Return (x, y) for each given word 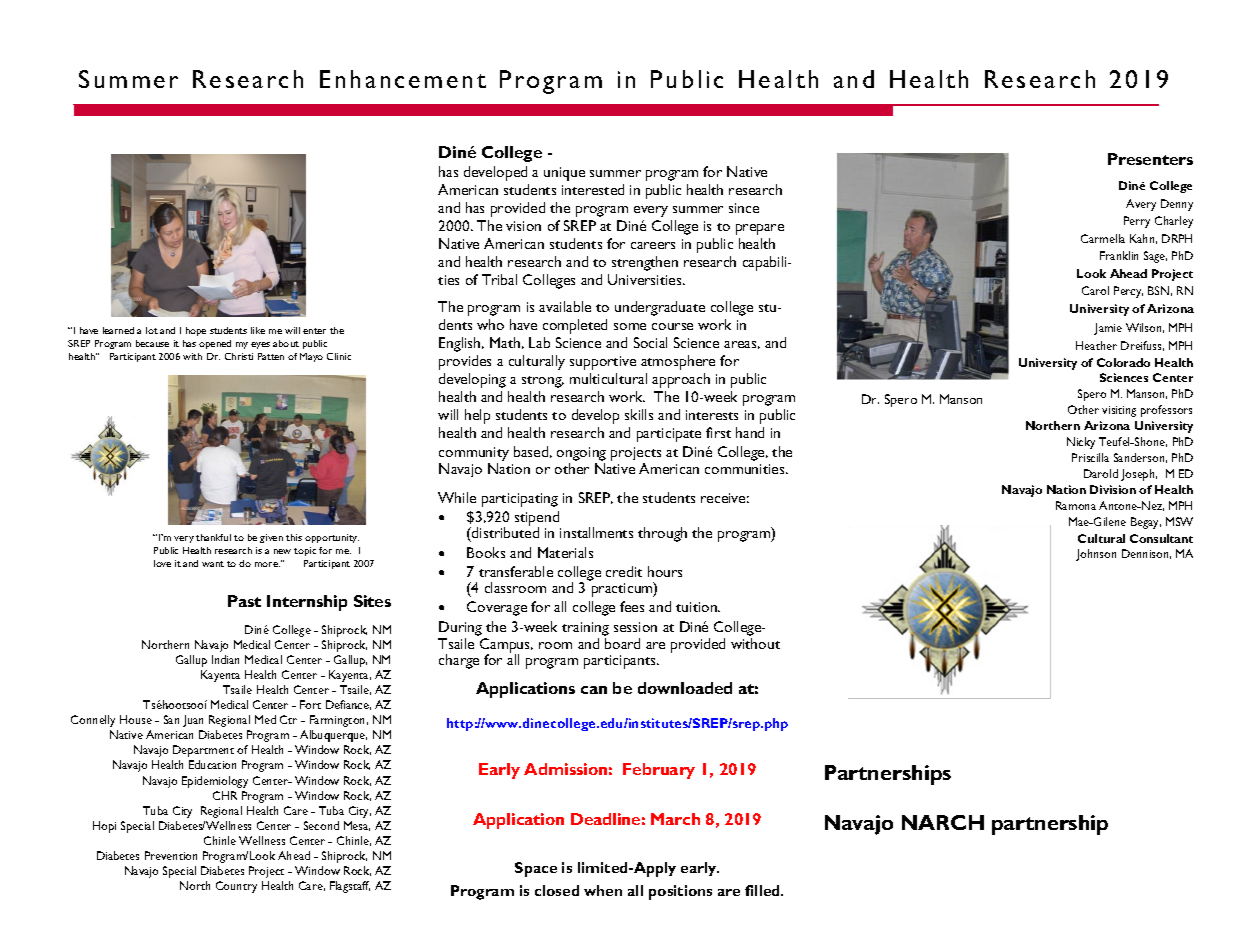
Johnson (1096, 555)
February (659, 771)
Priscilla (1090, 457)
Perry (1137, 222)
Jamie (1108, 329)
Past (244, 601)
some (630, 326)
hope (196, 331)
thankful (213, 537)
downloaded (685, 688)
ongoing (581, 454)
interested (593, 189)
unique (564, 174)
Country (236, 887)
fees (632, 606)
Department (203, 751)
